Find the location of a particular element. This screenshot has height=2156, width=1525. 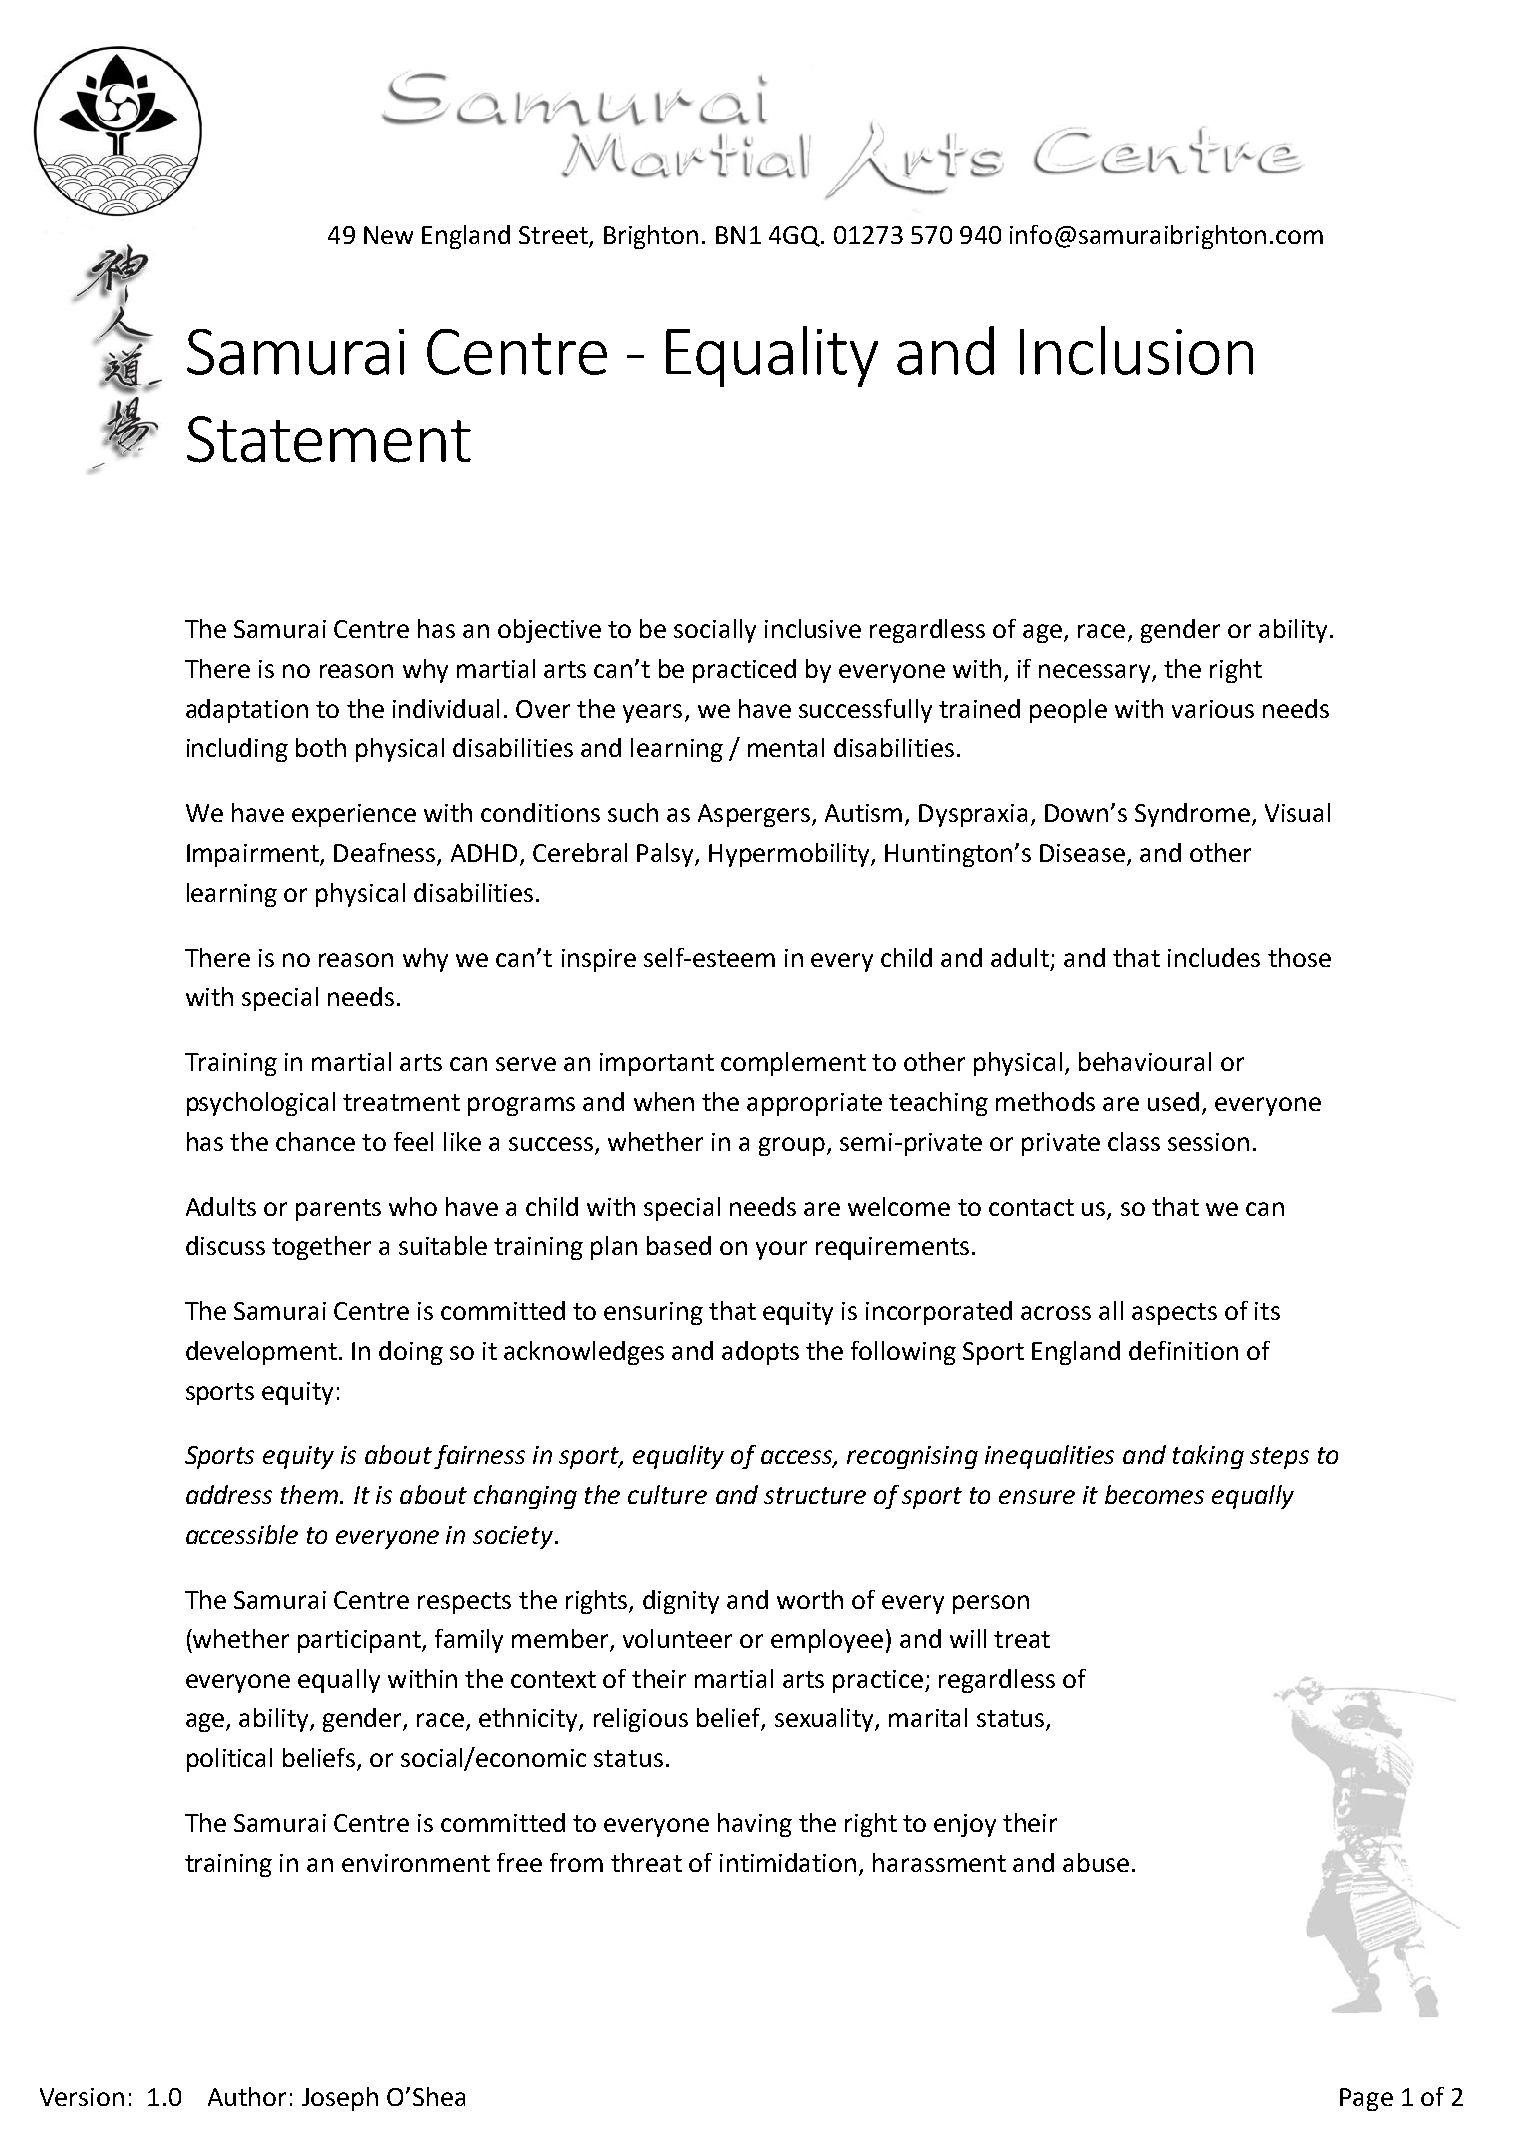

political is located at coordinates (229, 1760).
